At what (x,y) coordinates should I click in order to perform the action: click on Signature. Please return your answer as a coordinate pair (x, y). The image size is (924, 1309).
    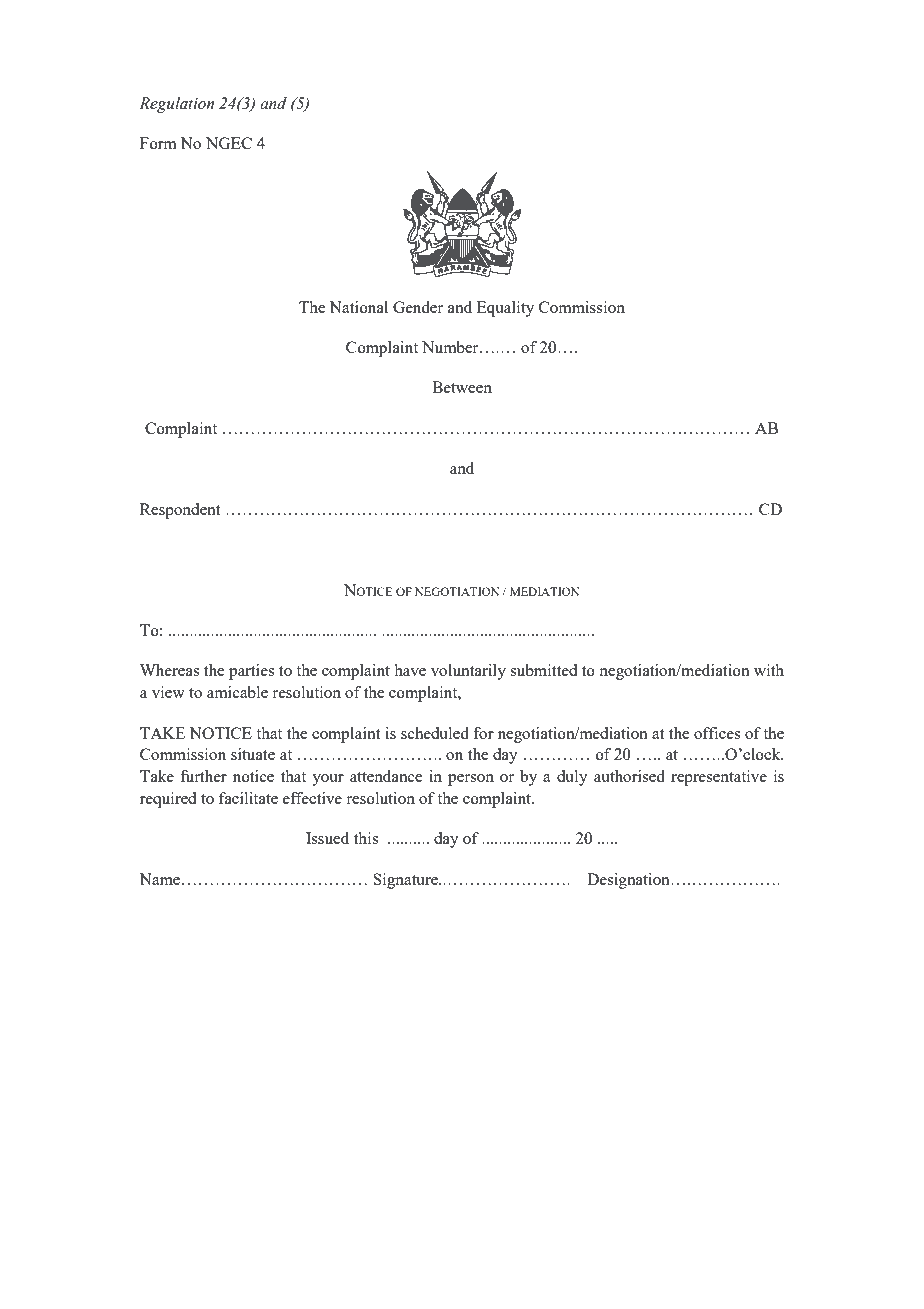
    Looking at the image, I should click on (406, 881).
